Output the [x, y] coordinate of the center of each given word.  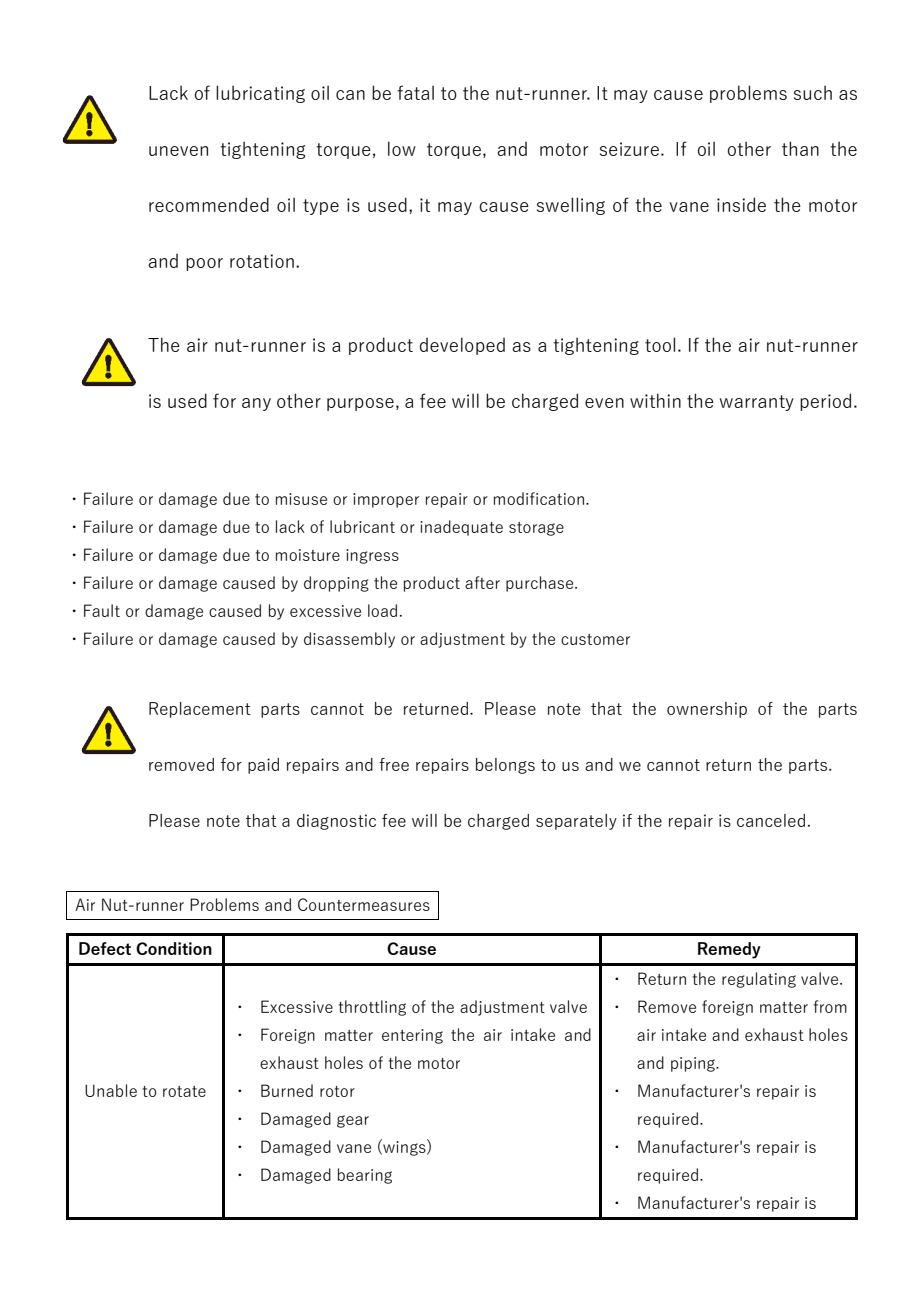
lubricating [260, 94]
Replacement [200, 710]
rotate [184, 1091]
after [482, 582]
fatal [415, 92]
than [800, 148]
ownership [707, 710]
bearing [365, 1176]
